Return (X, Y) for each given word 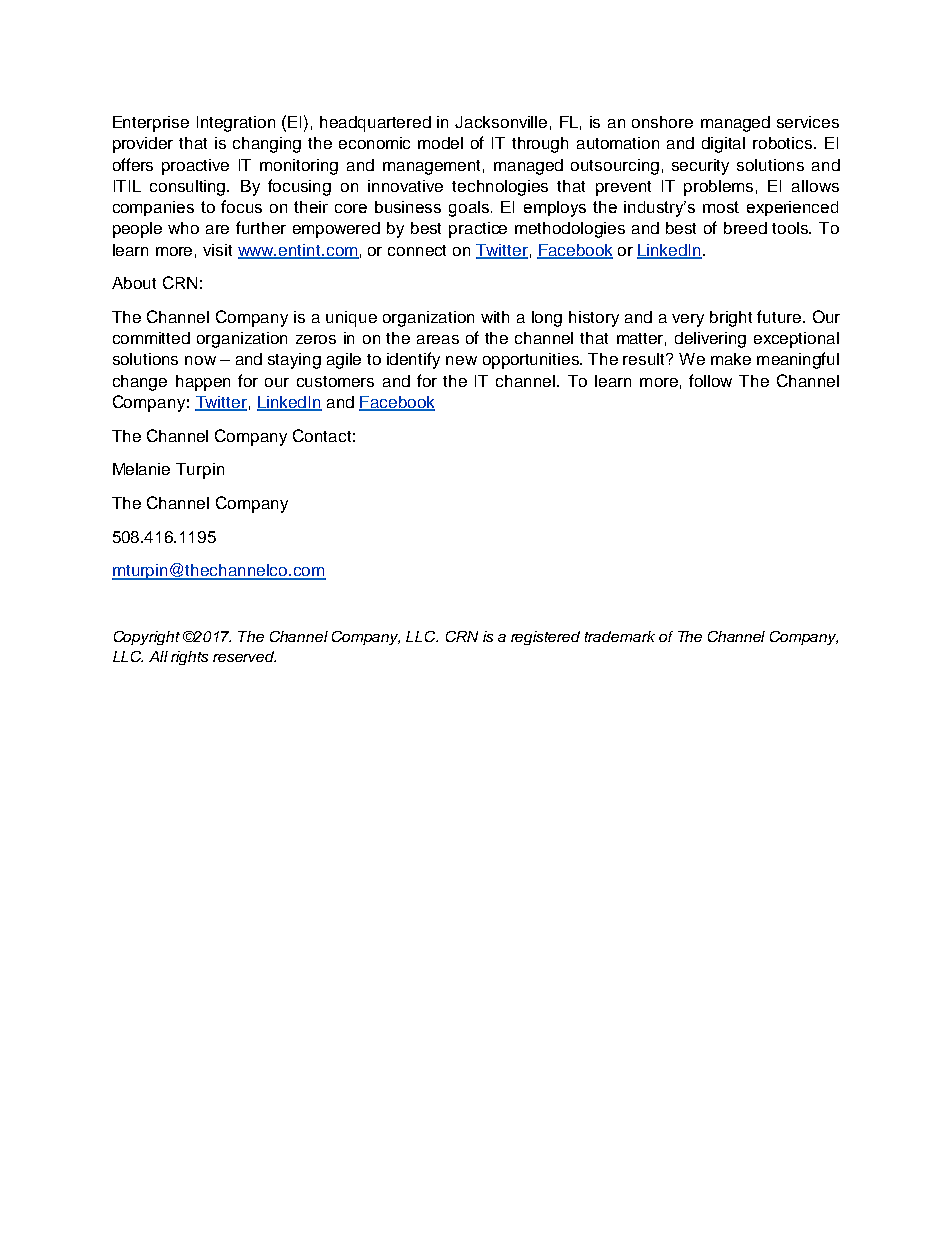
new (461, 360)
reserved (244, 656)
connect (417, 250)
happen (203, 383)
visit (217, 250)
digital (723, 145)
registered (545, 638)
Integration (236, 124)
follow (710, 380)
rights (189, 658)
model (440, 143)
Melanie (141, 469)
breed (745, 228)
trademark (620, 636)
